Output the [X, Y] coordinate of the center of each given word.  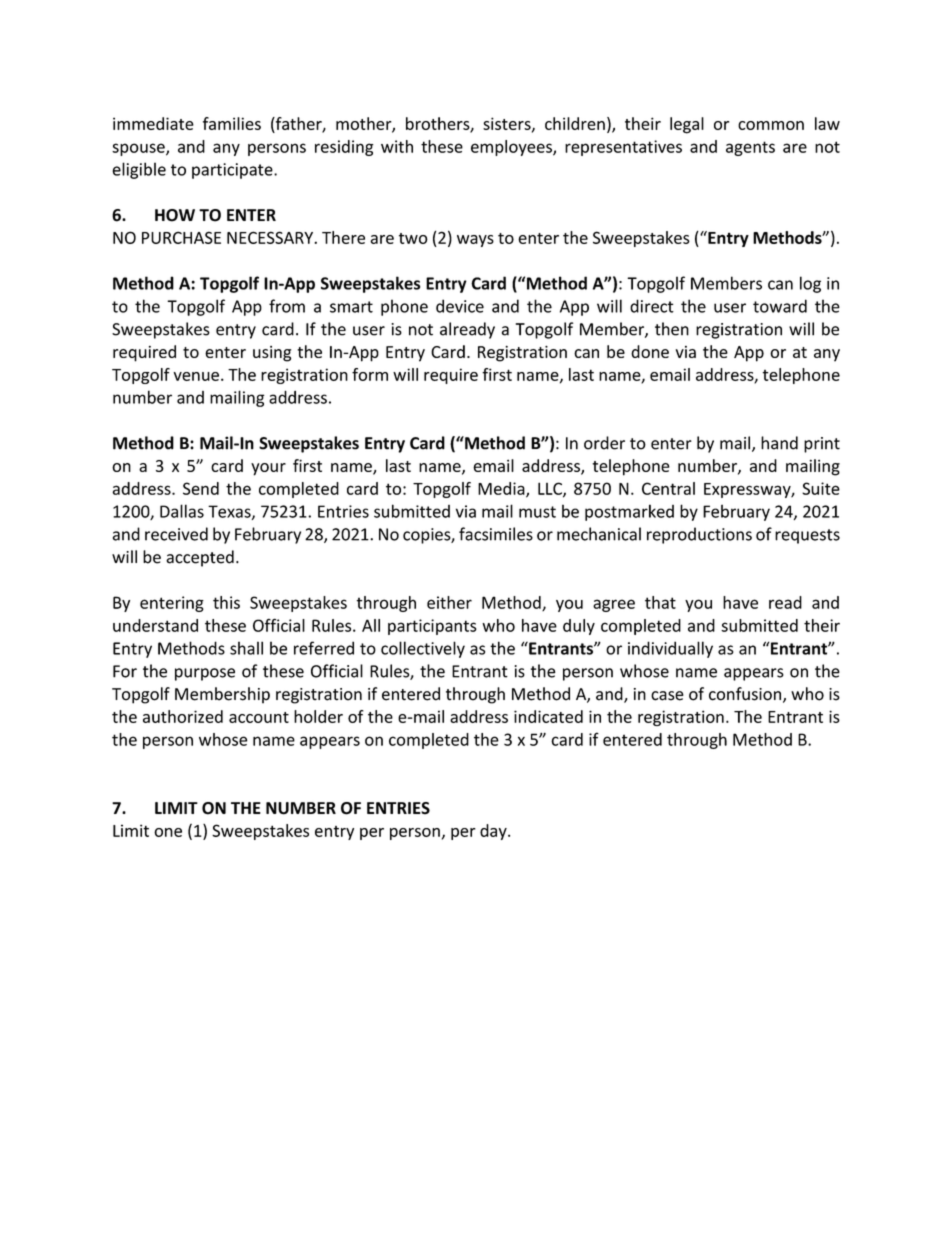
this [226, 602]
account [259, 717]
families [232, 123]
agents [750, 148]
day [494, 832]
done [650, 351]
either [449, 602]
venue [196, 376]
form [370, 374]
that [660, 602]
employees [512, 148]
